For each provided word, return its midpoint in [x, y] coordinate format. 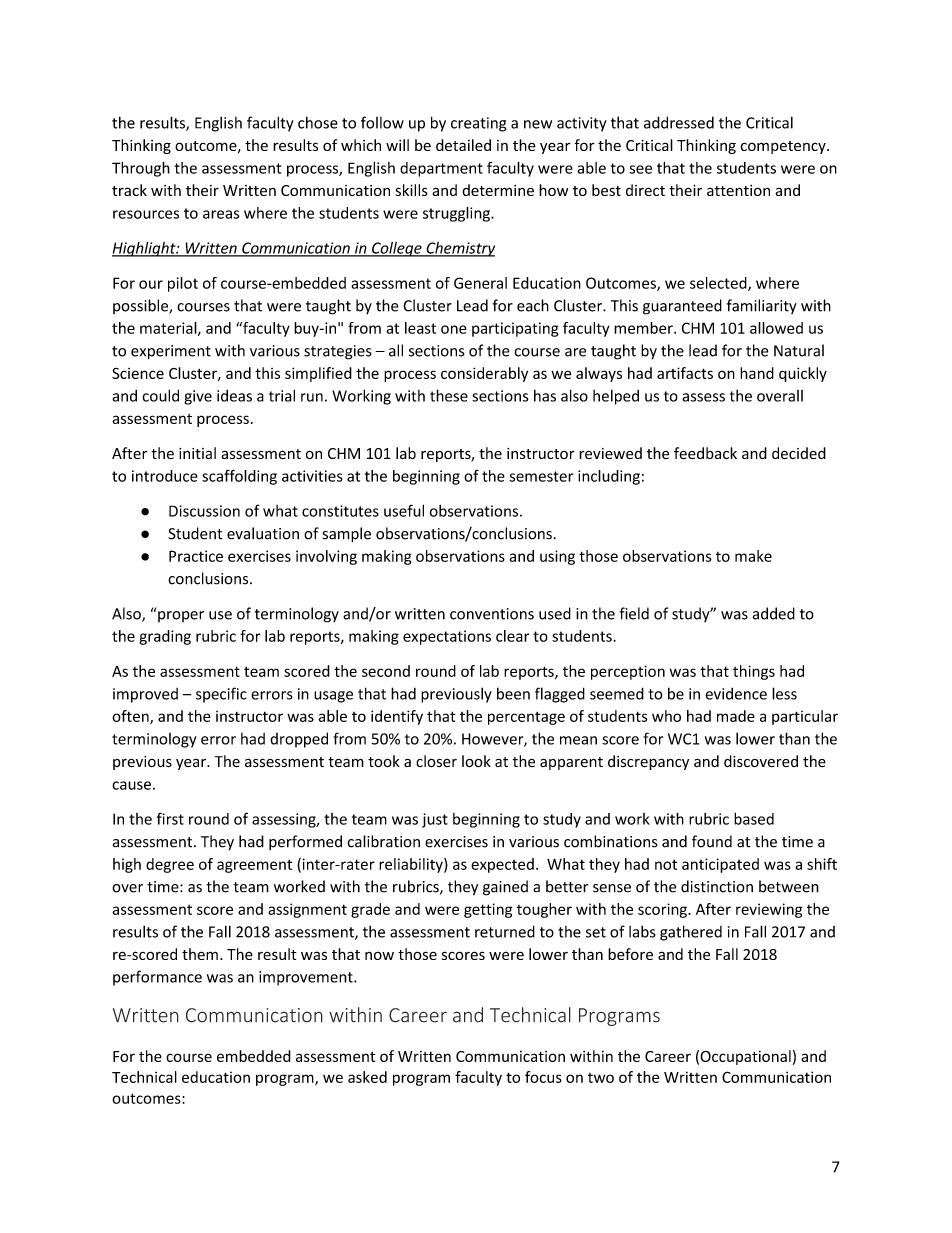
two [601, 1078]
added [774, 613]
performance [157, 978]
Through [141, 169]
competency [784, 147]
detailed [463, 145]
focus [543, 1077]
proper [181, 616]
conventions [492, 614]
